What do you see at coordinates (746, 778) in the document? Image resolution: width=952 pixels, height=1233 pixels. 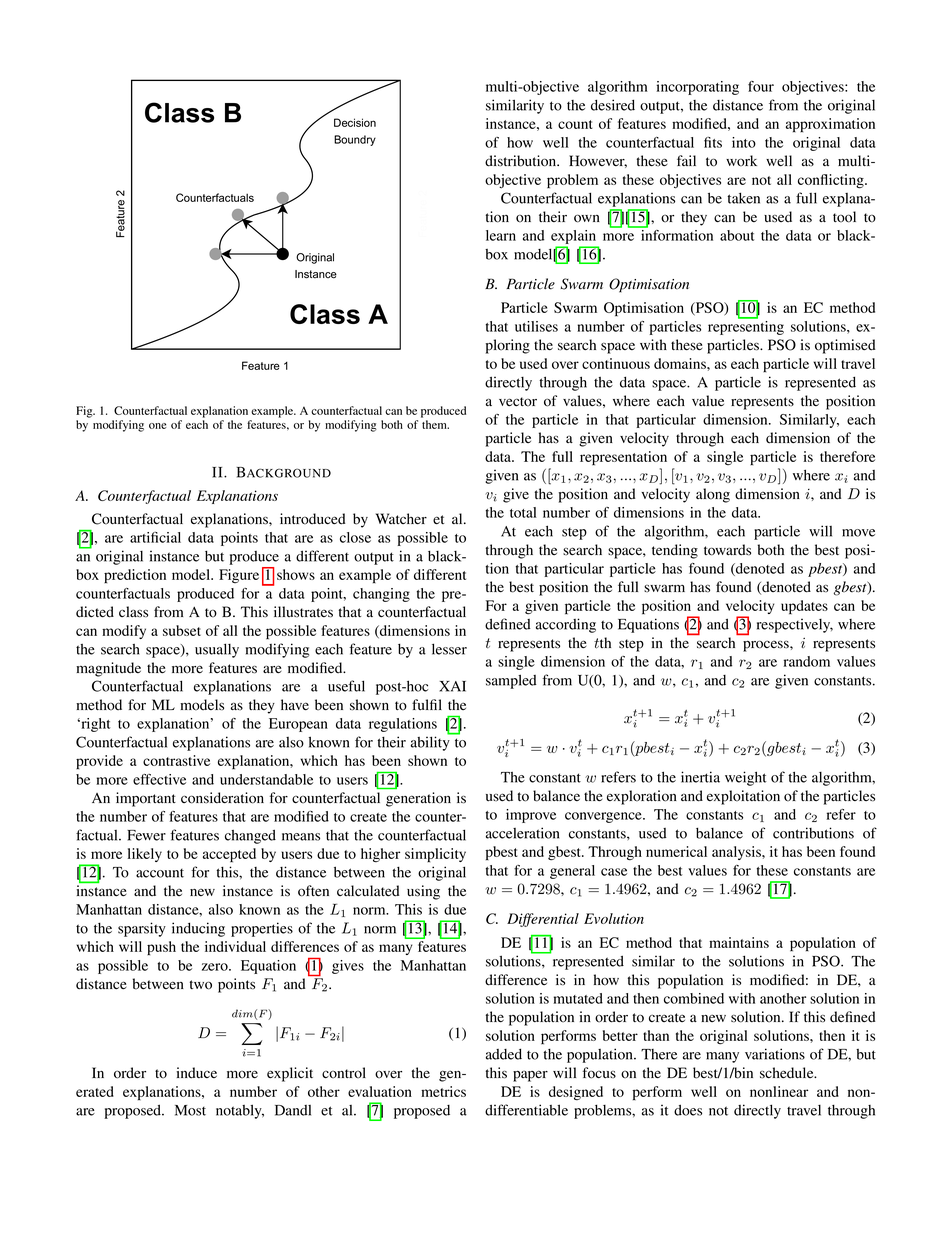 I see `weight` at bounding box center [746, 778].
